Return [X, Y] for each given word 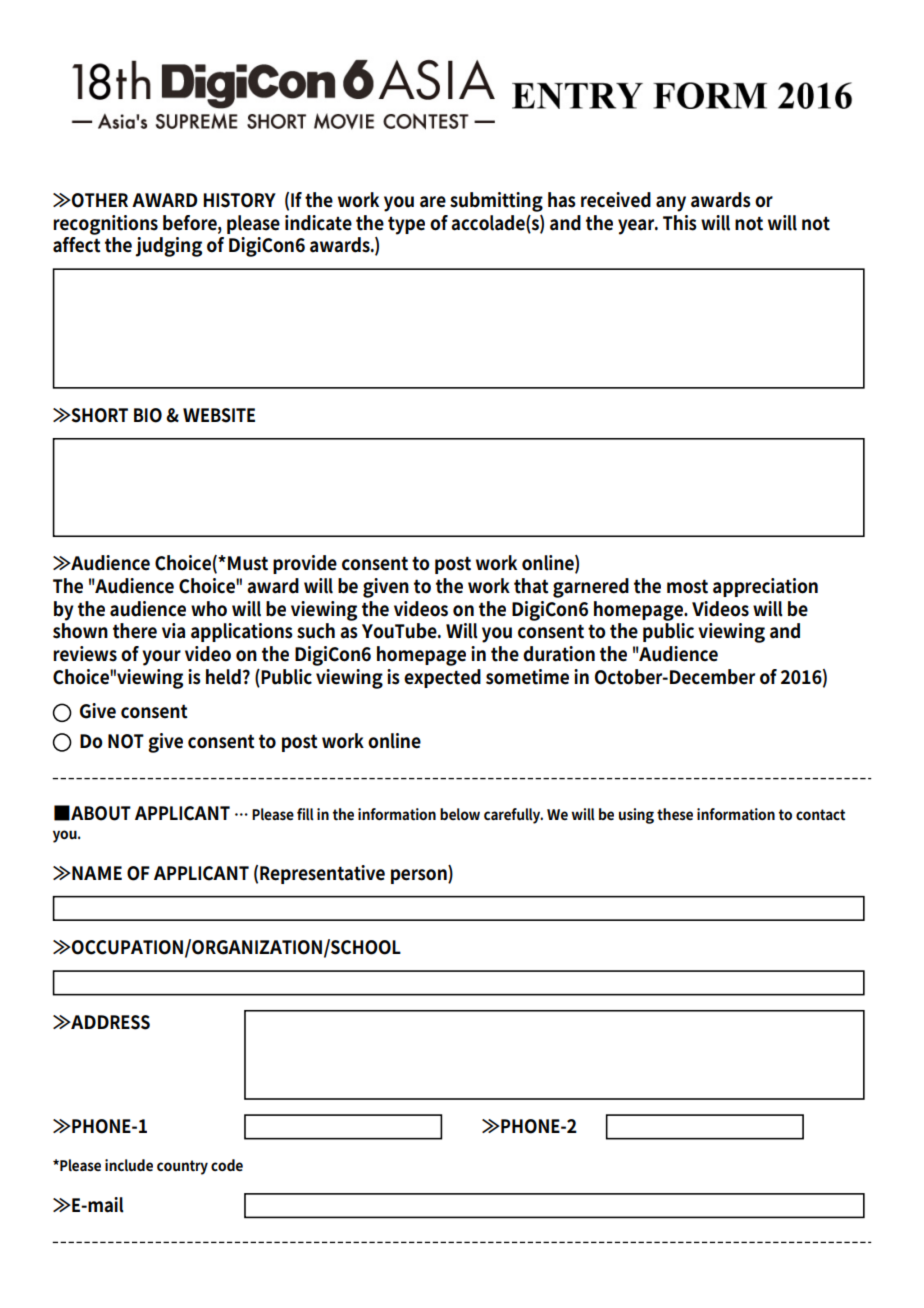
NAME [96, 873]
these [675, 814]
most [687, 586]
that [531, 586]
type [406, 225]
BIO [148, 415]
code [227, 1165]
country [182, 1167]
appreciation [765, 587]
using [636, 816]
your [161, 658]
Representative [322, 874]
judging [168, 247]
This [680, 223]
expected [442, 678]
